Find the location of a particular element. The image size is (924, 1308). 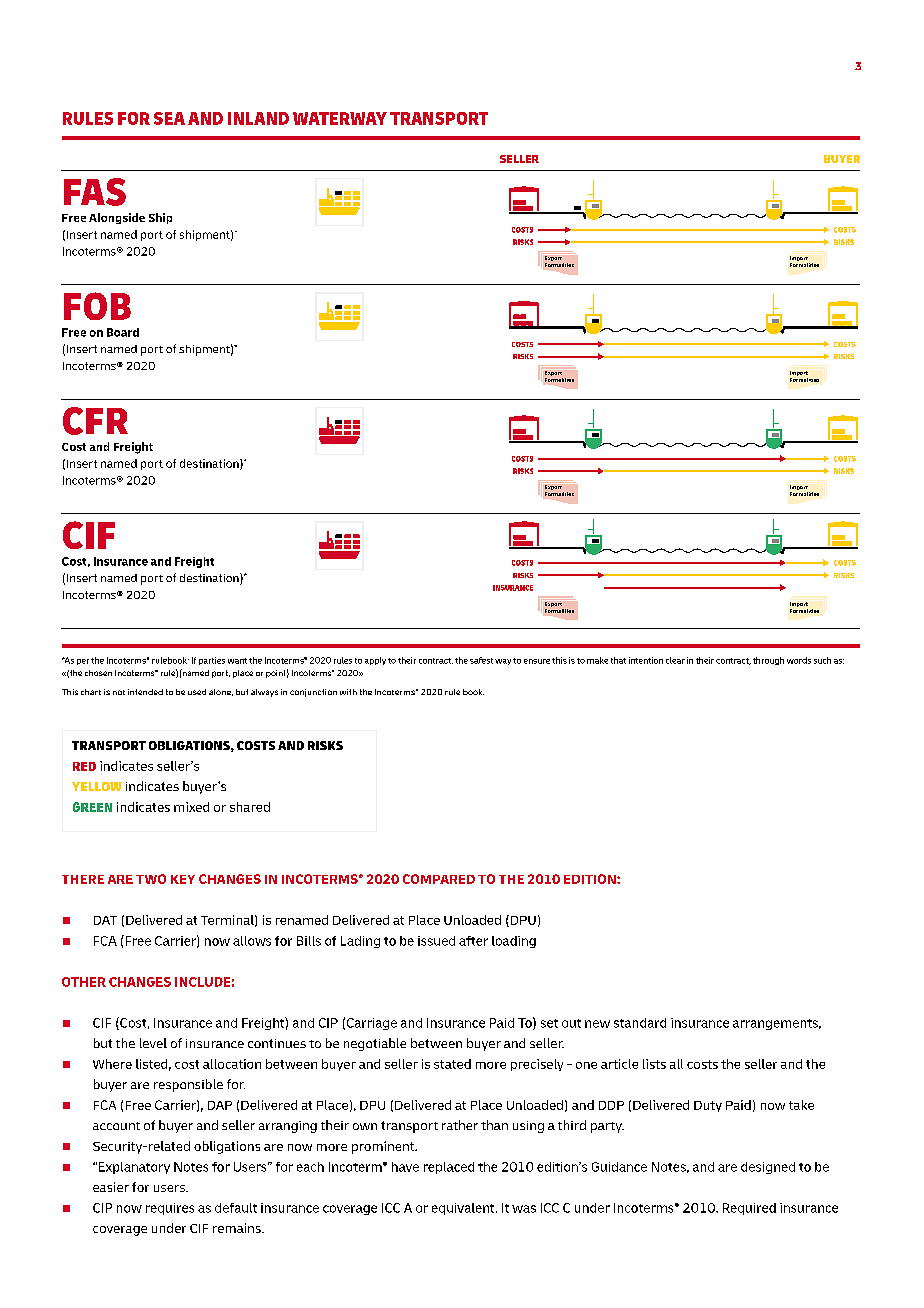

clear is located at coordinates (675, 660).
